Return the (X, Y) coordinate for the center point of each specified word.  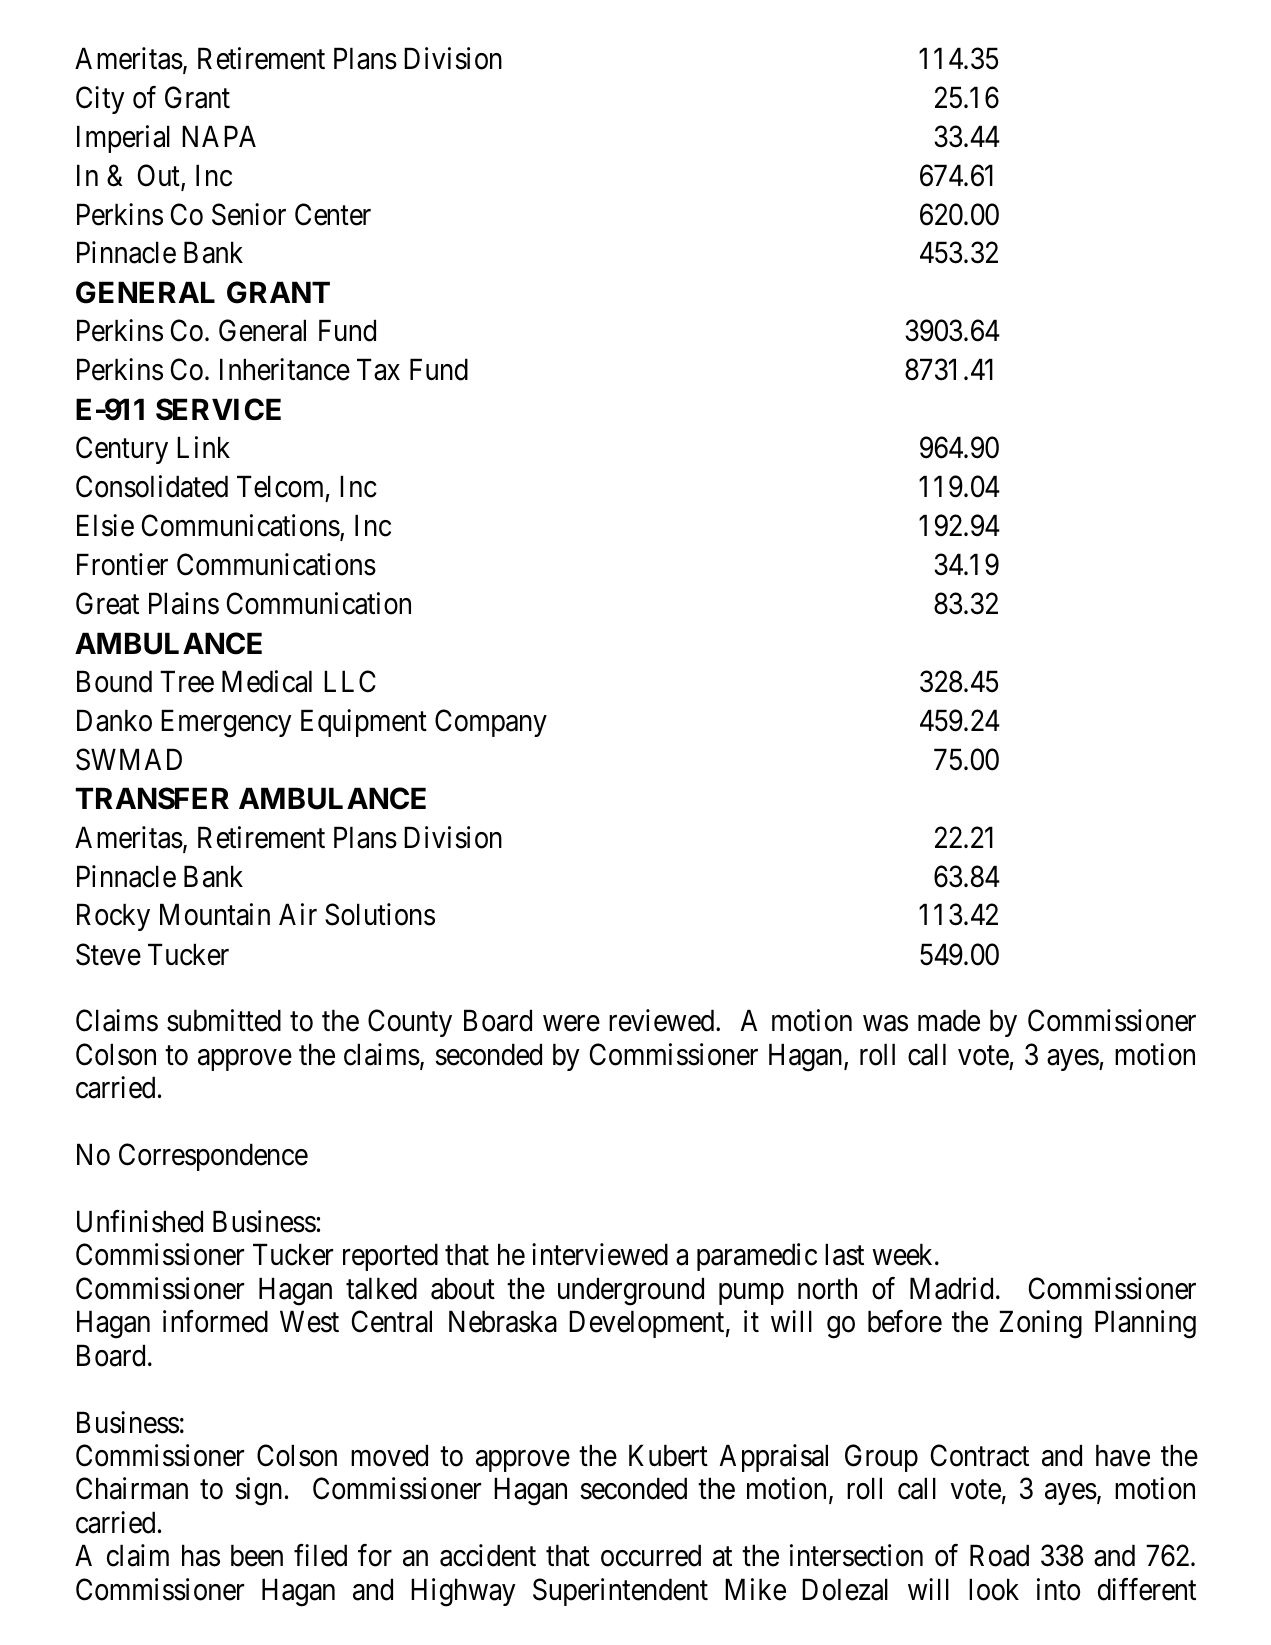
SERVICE (218, 409)
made (949, 1020)
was (885, 1024)
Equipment (364, 723)
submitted (224, 1020)
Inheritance (285, 369)
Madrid (951, 1288)
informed (215, 1322)
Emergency (226, 724)
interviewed (600, 1255)
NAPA (219, 136)
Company (491, 723)
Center (333, 214)
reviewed (663, 1020)
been (257, 1556)
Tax (378, 370)
